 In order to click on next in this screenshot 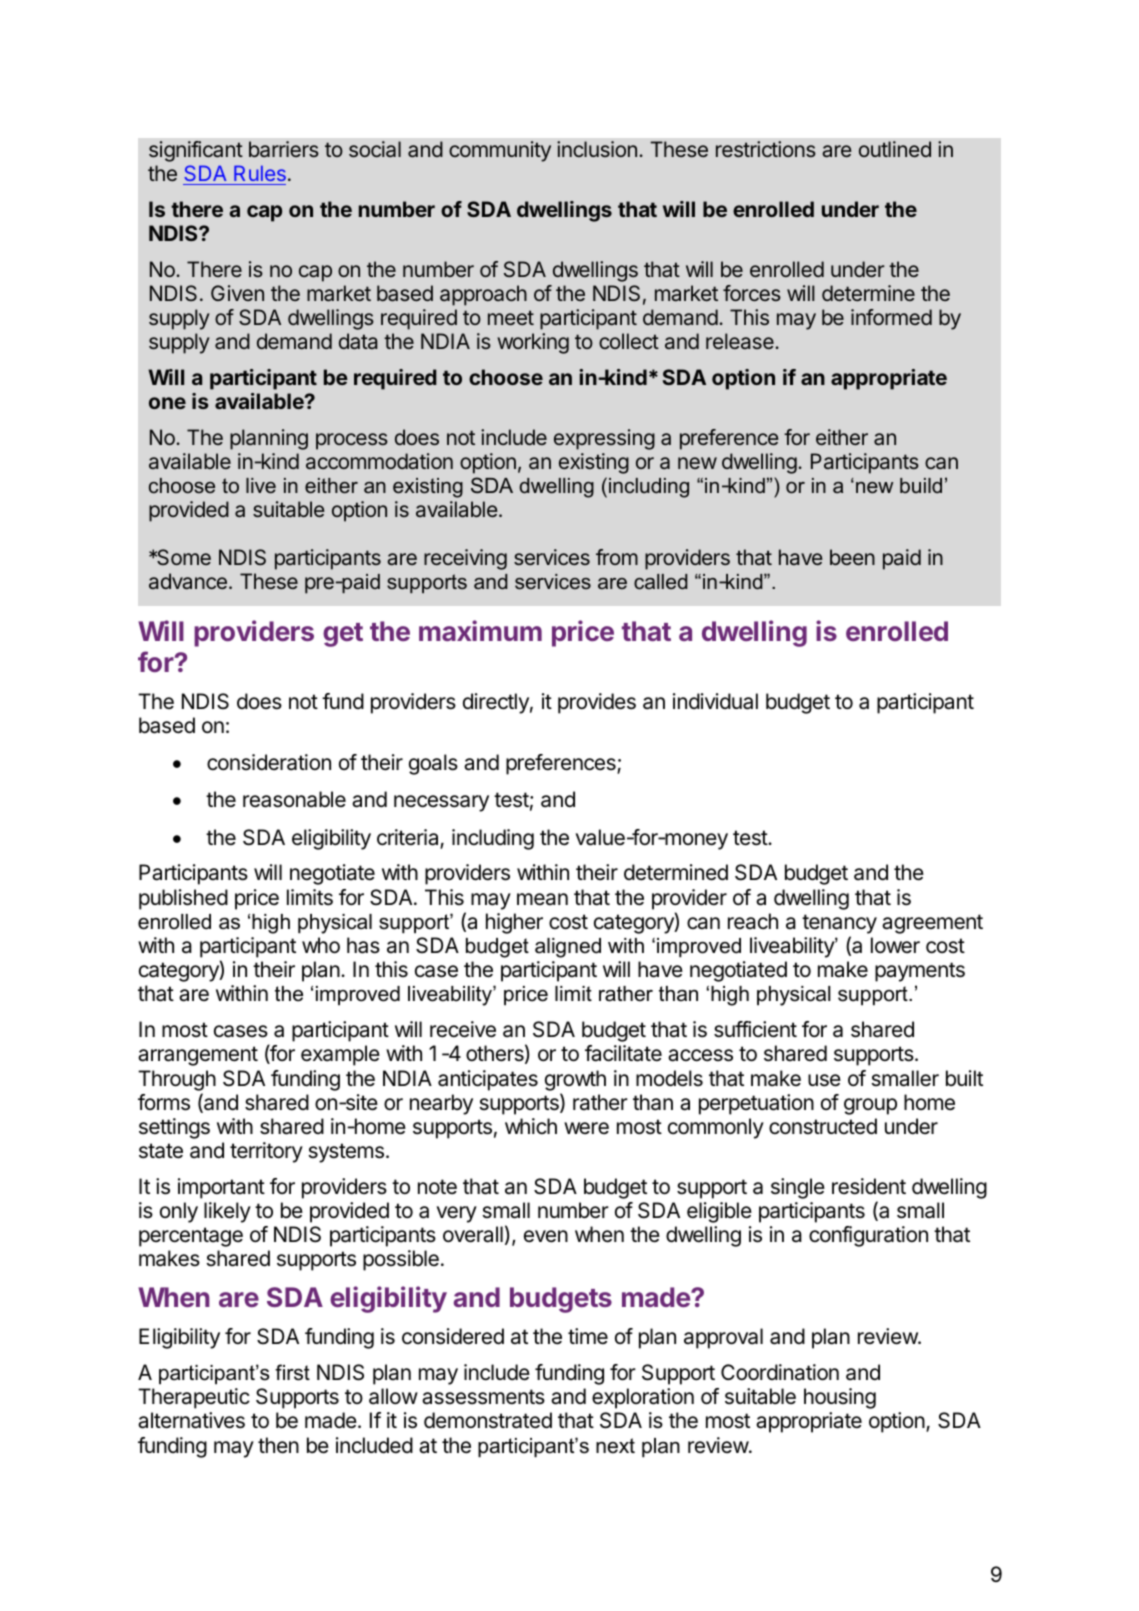, I will do `click(615, 1446)`.
